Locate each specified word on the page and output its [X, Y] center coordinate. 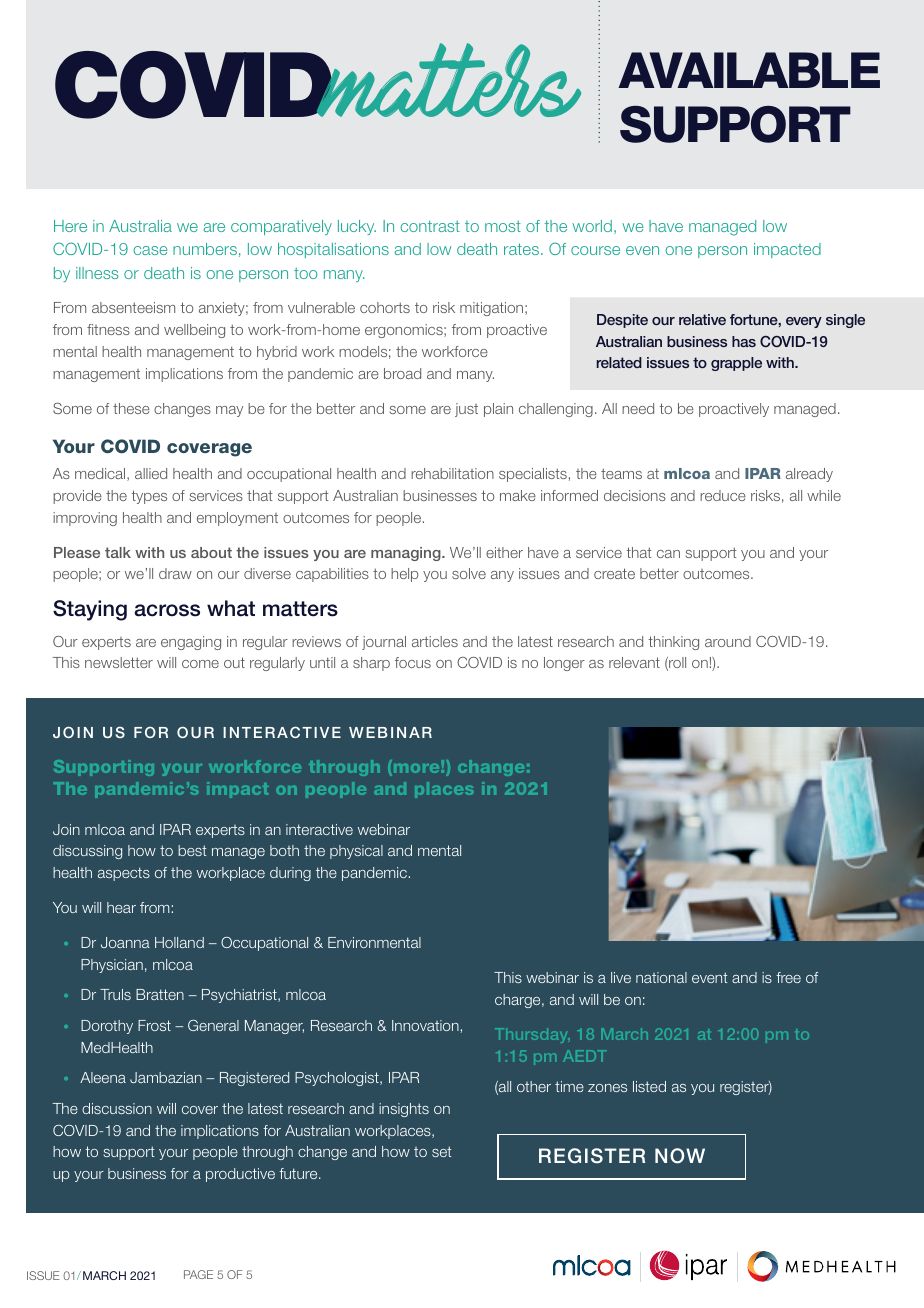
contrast [430, 226]
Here [70, 226]
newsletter [119, 662]
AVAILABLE [749, 70]
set [442, 1151]
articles [435, 641]
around [728, 641]
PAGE [198, 1274]
